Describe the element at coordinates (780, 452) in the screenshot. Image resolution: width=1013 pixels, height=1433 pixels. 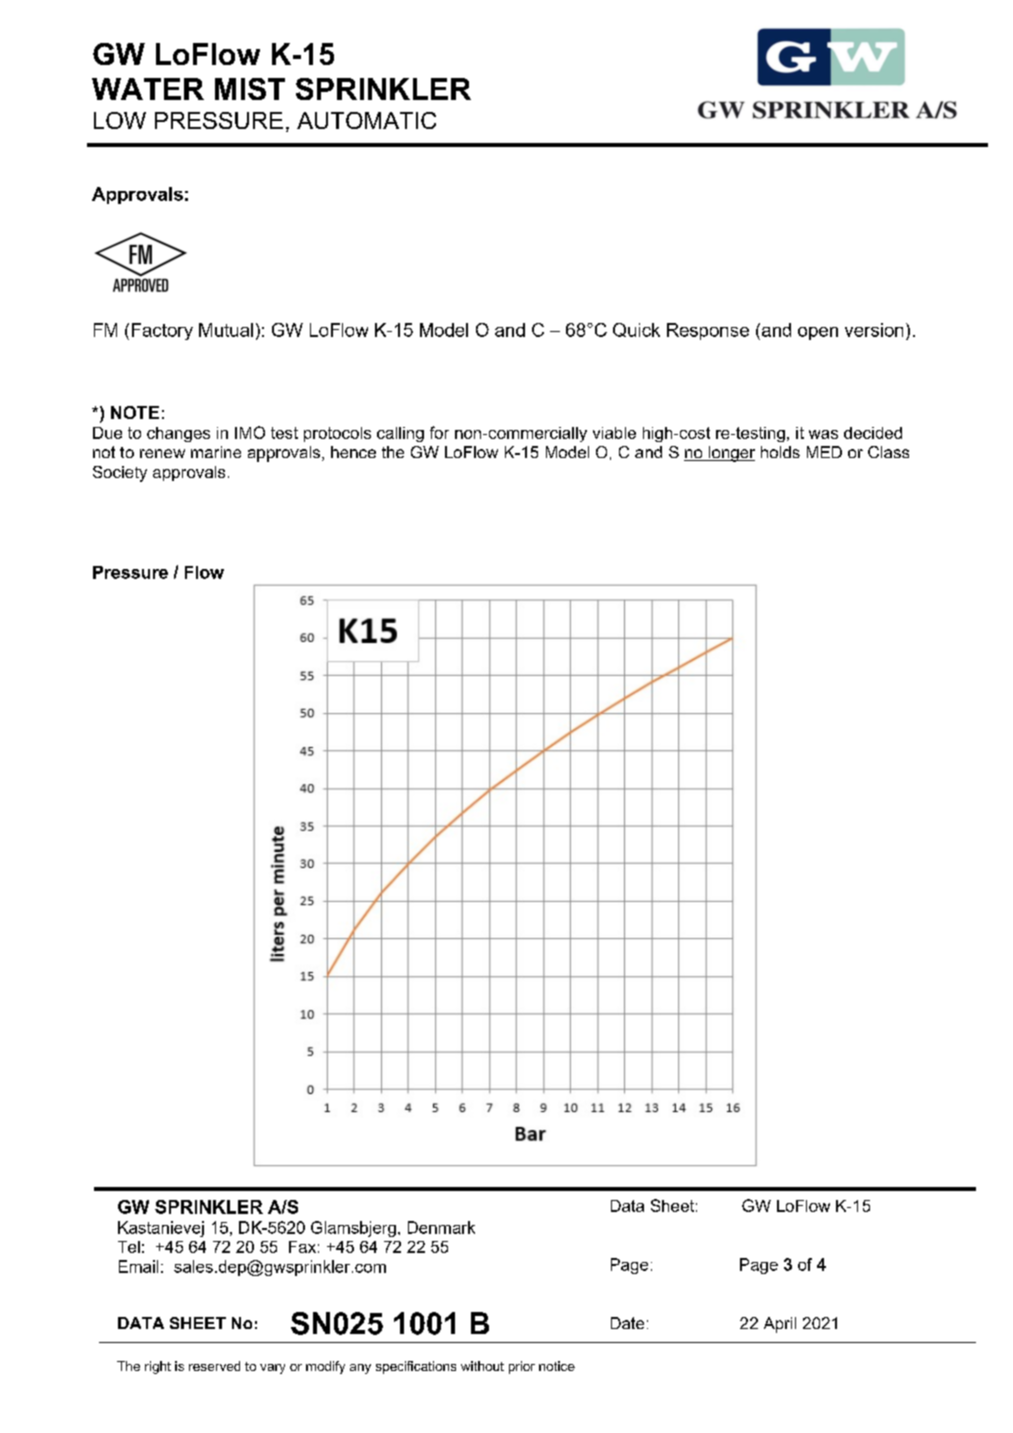
I see `holds` at that location.
